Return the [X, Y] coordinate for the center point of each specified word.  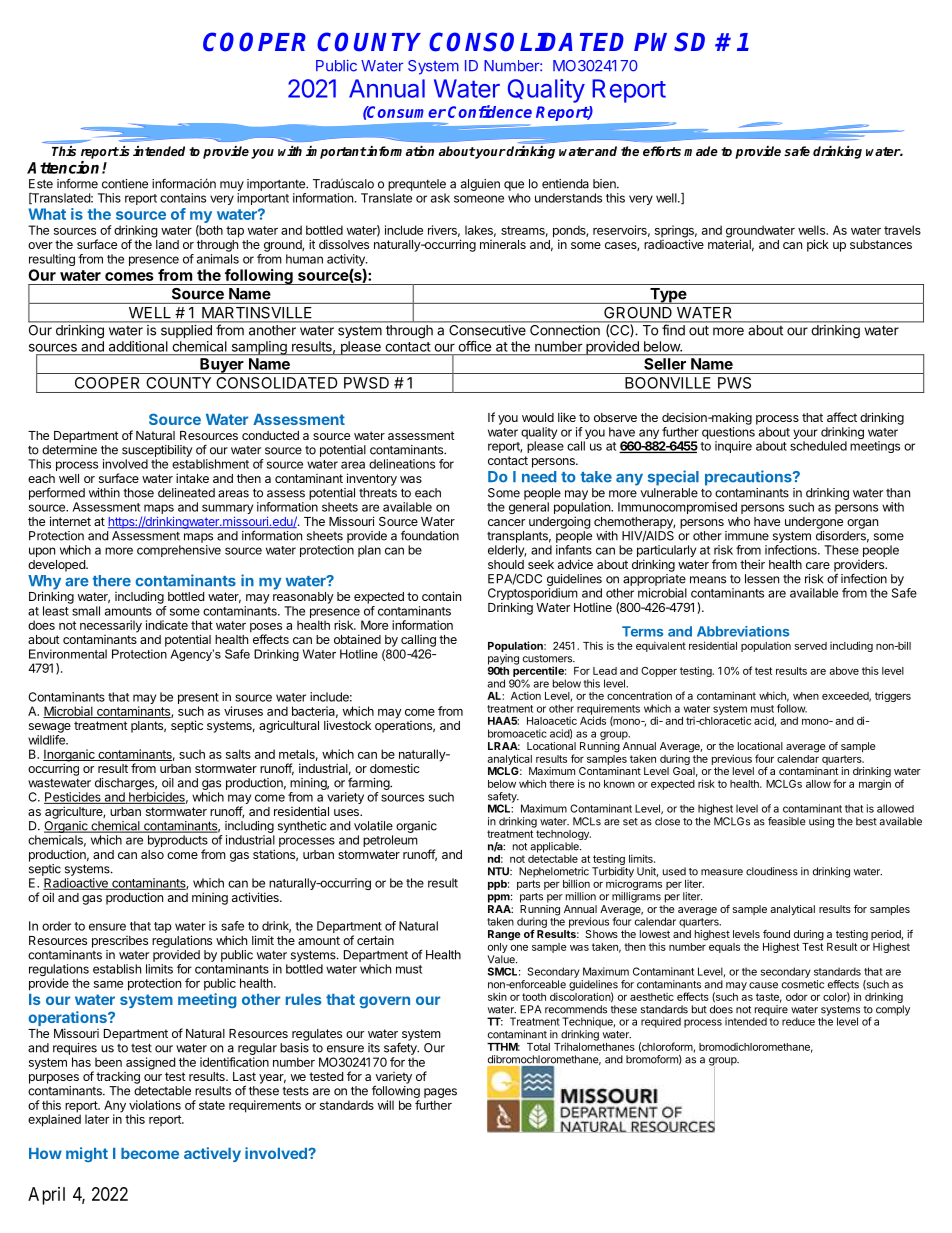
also [152, 854]
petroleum [390, 841]
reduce [798, 1021]
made [701, 151]
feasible [786, 821]
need [539, 477]
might [87, 1154]
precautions [749, 478]
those [138, 493]
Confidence [490, 111]
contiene [125, 184]
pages [440, 1093]
